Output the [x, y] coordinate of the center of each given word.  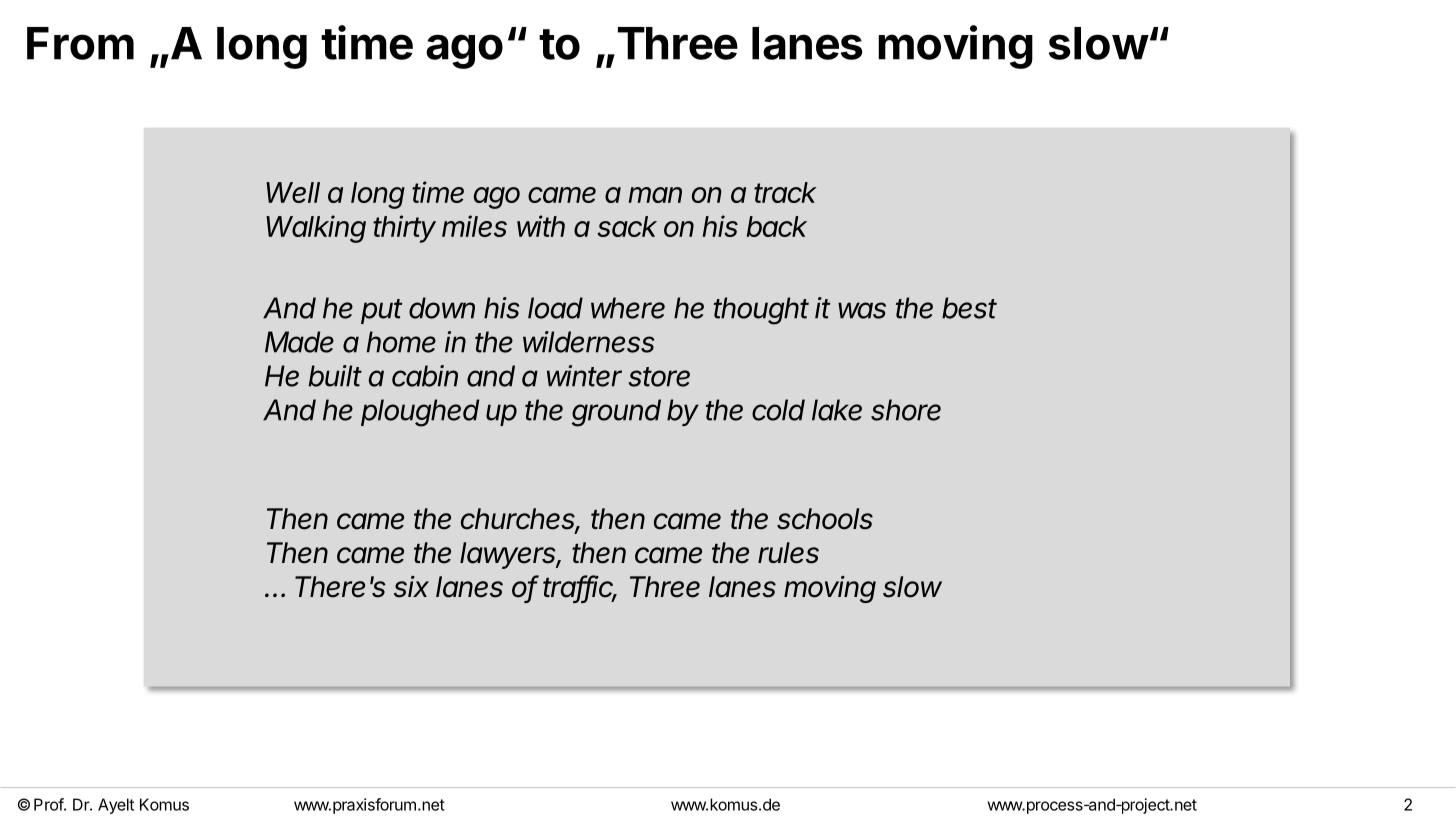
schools [825, 519]
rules [788, 553]
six [411, 587]
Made [299, 342]
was [862, 310]
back [777, 226]
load [555, 308]
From [80, 43]
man [655, 195]
